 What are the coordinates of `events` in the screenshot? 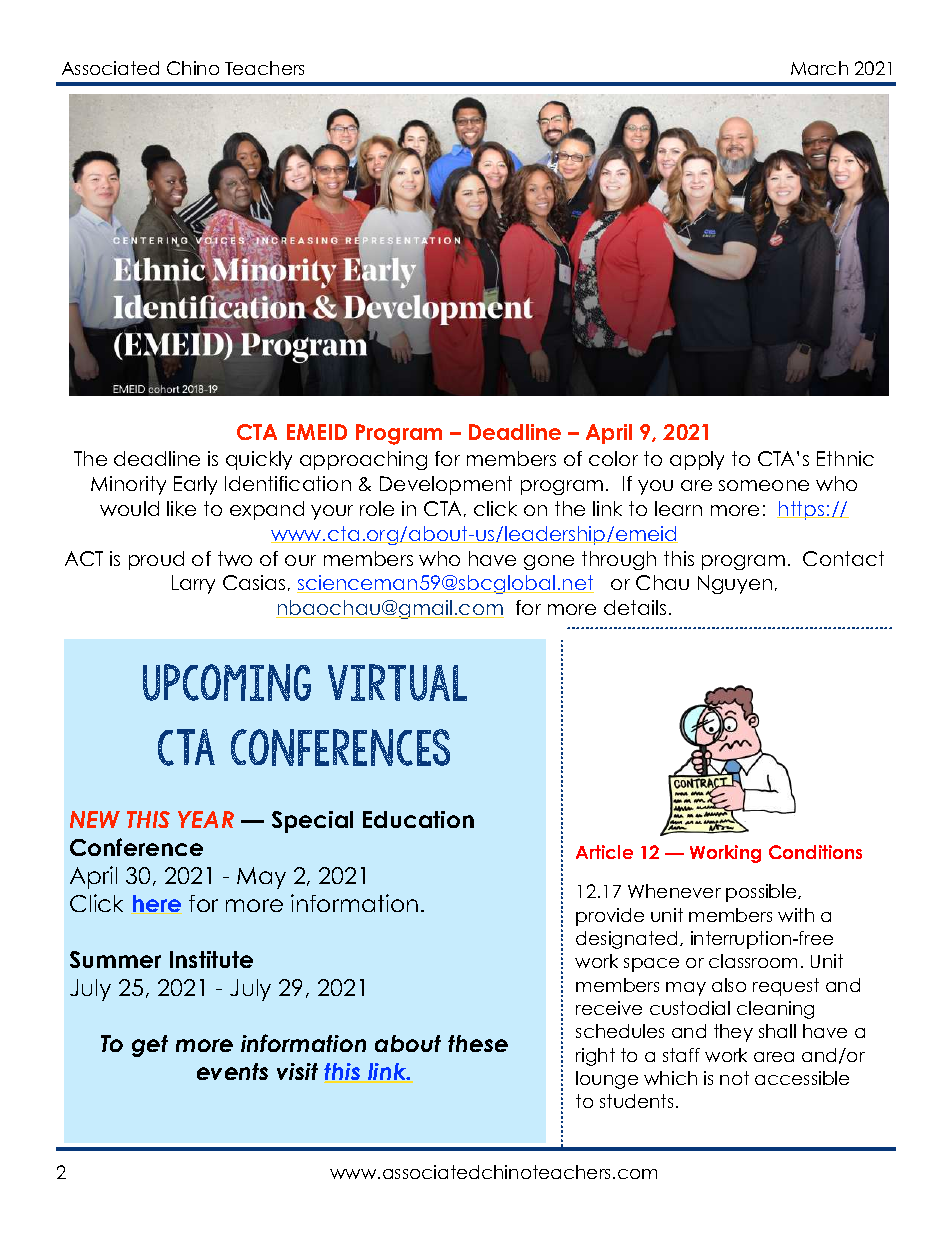 It's located at (232, 1071).
